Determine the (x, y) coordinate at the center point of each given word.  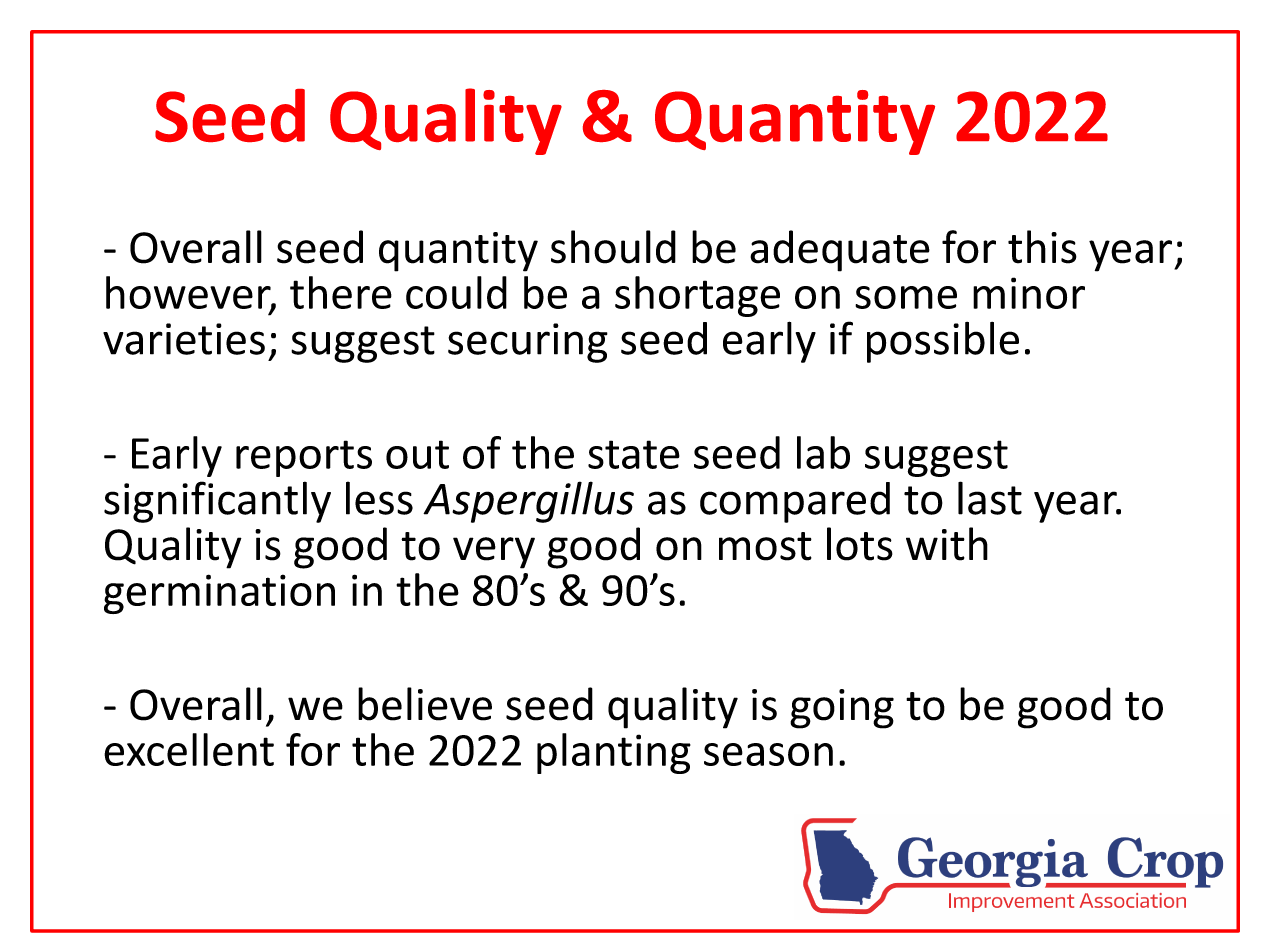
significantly (217, 502)
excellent (189, 749)
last (990, 498)
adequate (840, 251)
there (341, 292)
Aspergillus (528, 502)
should (613, 247)
